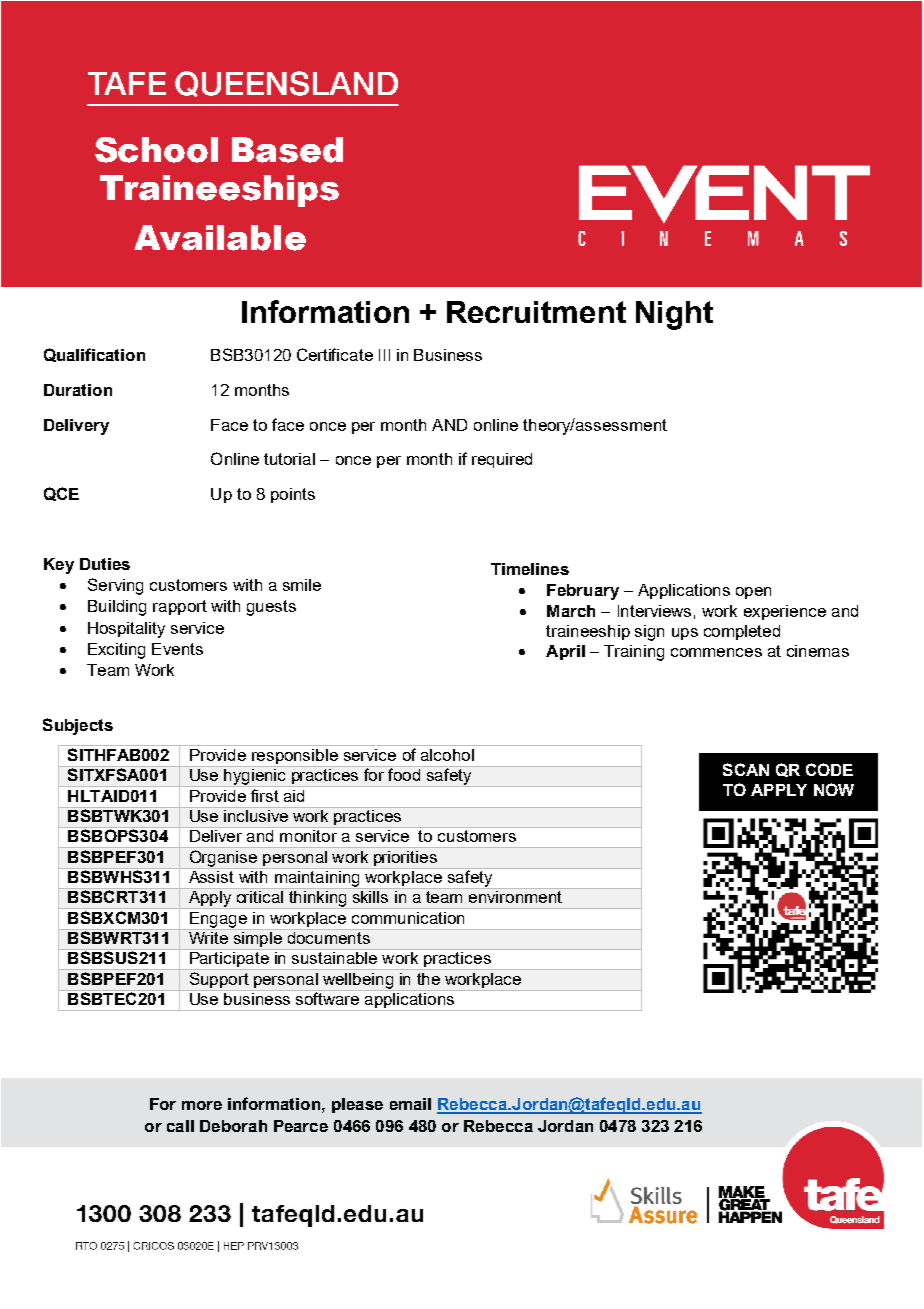 The height and width of the image is (1309, 924). I want to click on Night, so click(674, 315).
